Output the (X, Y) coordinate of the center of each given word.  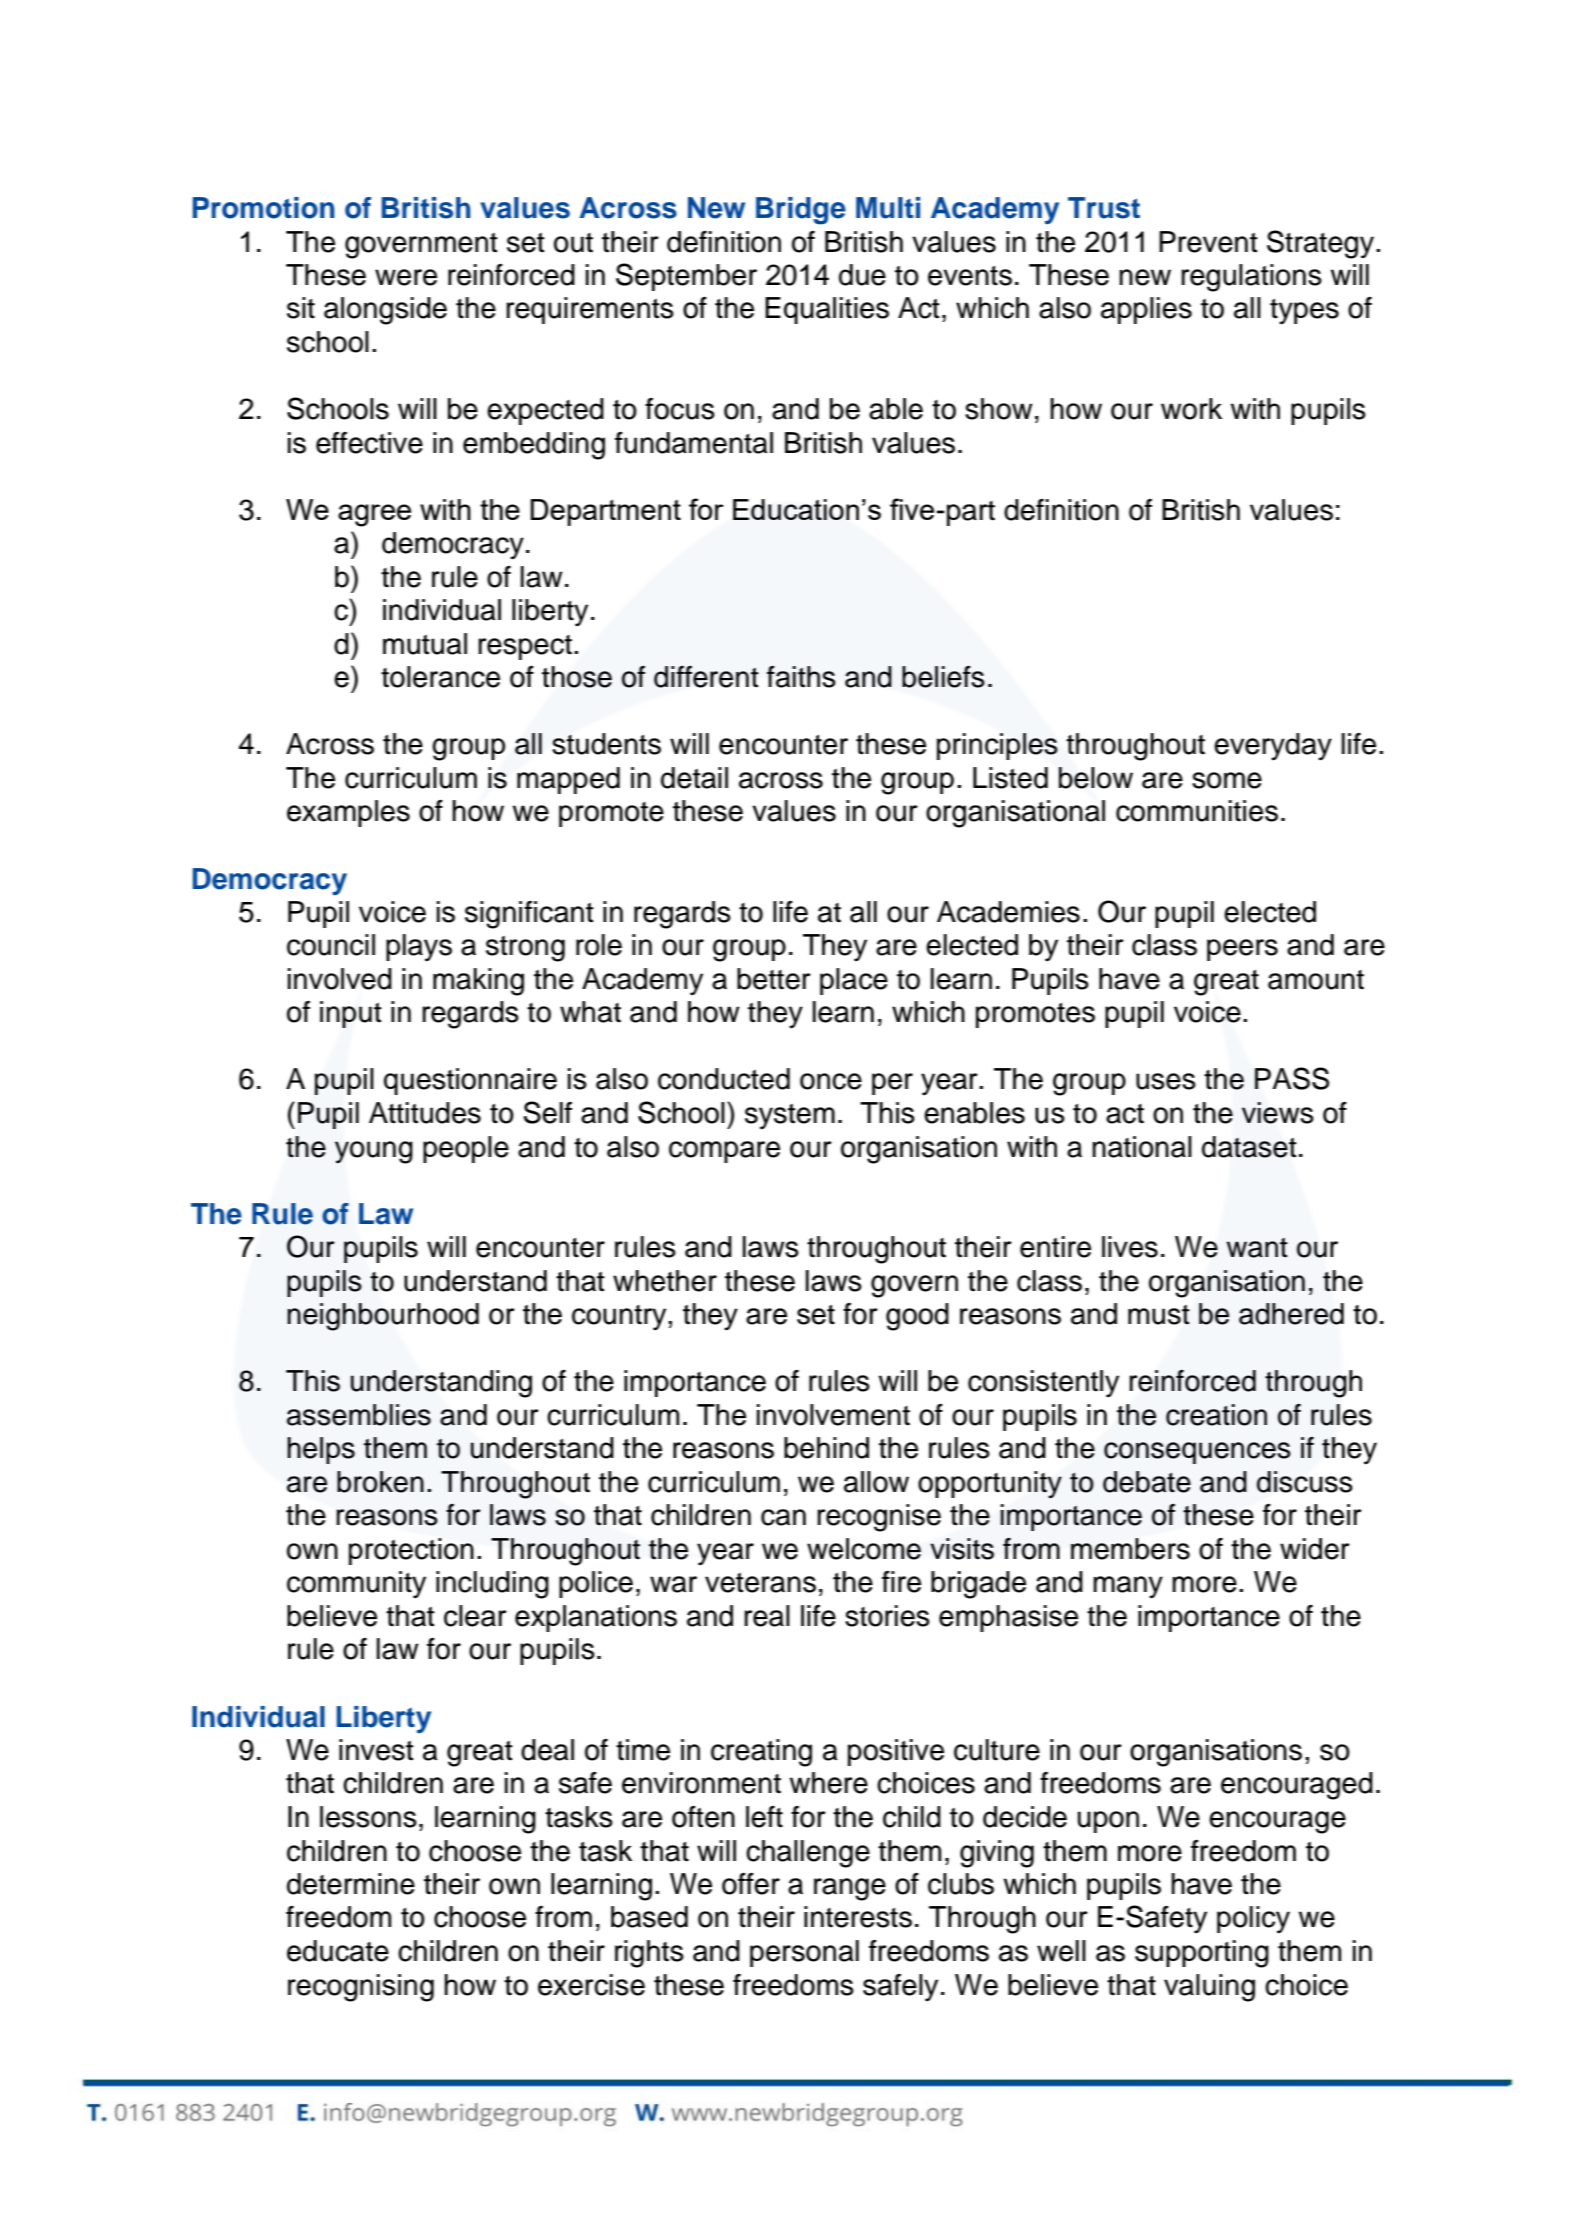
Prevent (1208, 242)
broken (380, 1482)
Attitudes (425, 1113)
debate (1147, 1482)
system (790, 1117)
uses (1166, 1081)
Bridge (801, 211)
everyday (1273, 747)
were (406, 277)
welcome (864, 1549)
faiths (801, 677)
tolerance (440, 677)
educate (338, 1951)
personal (804, 1953)
